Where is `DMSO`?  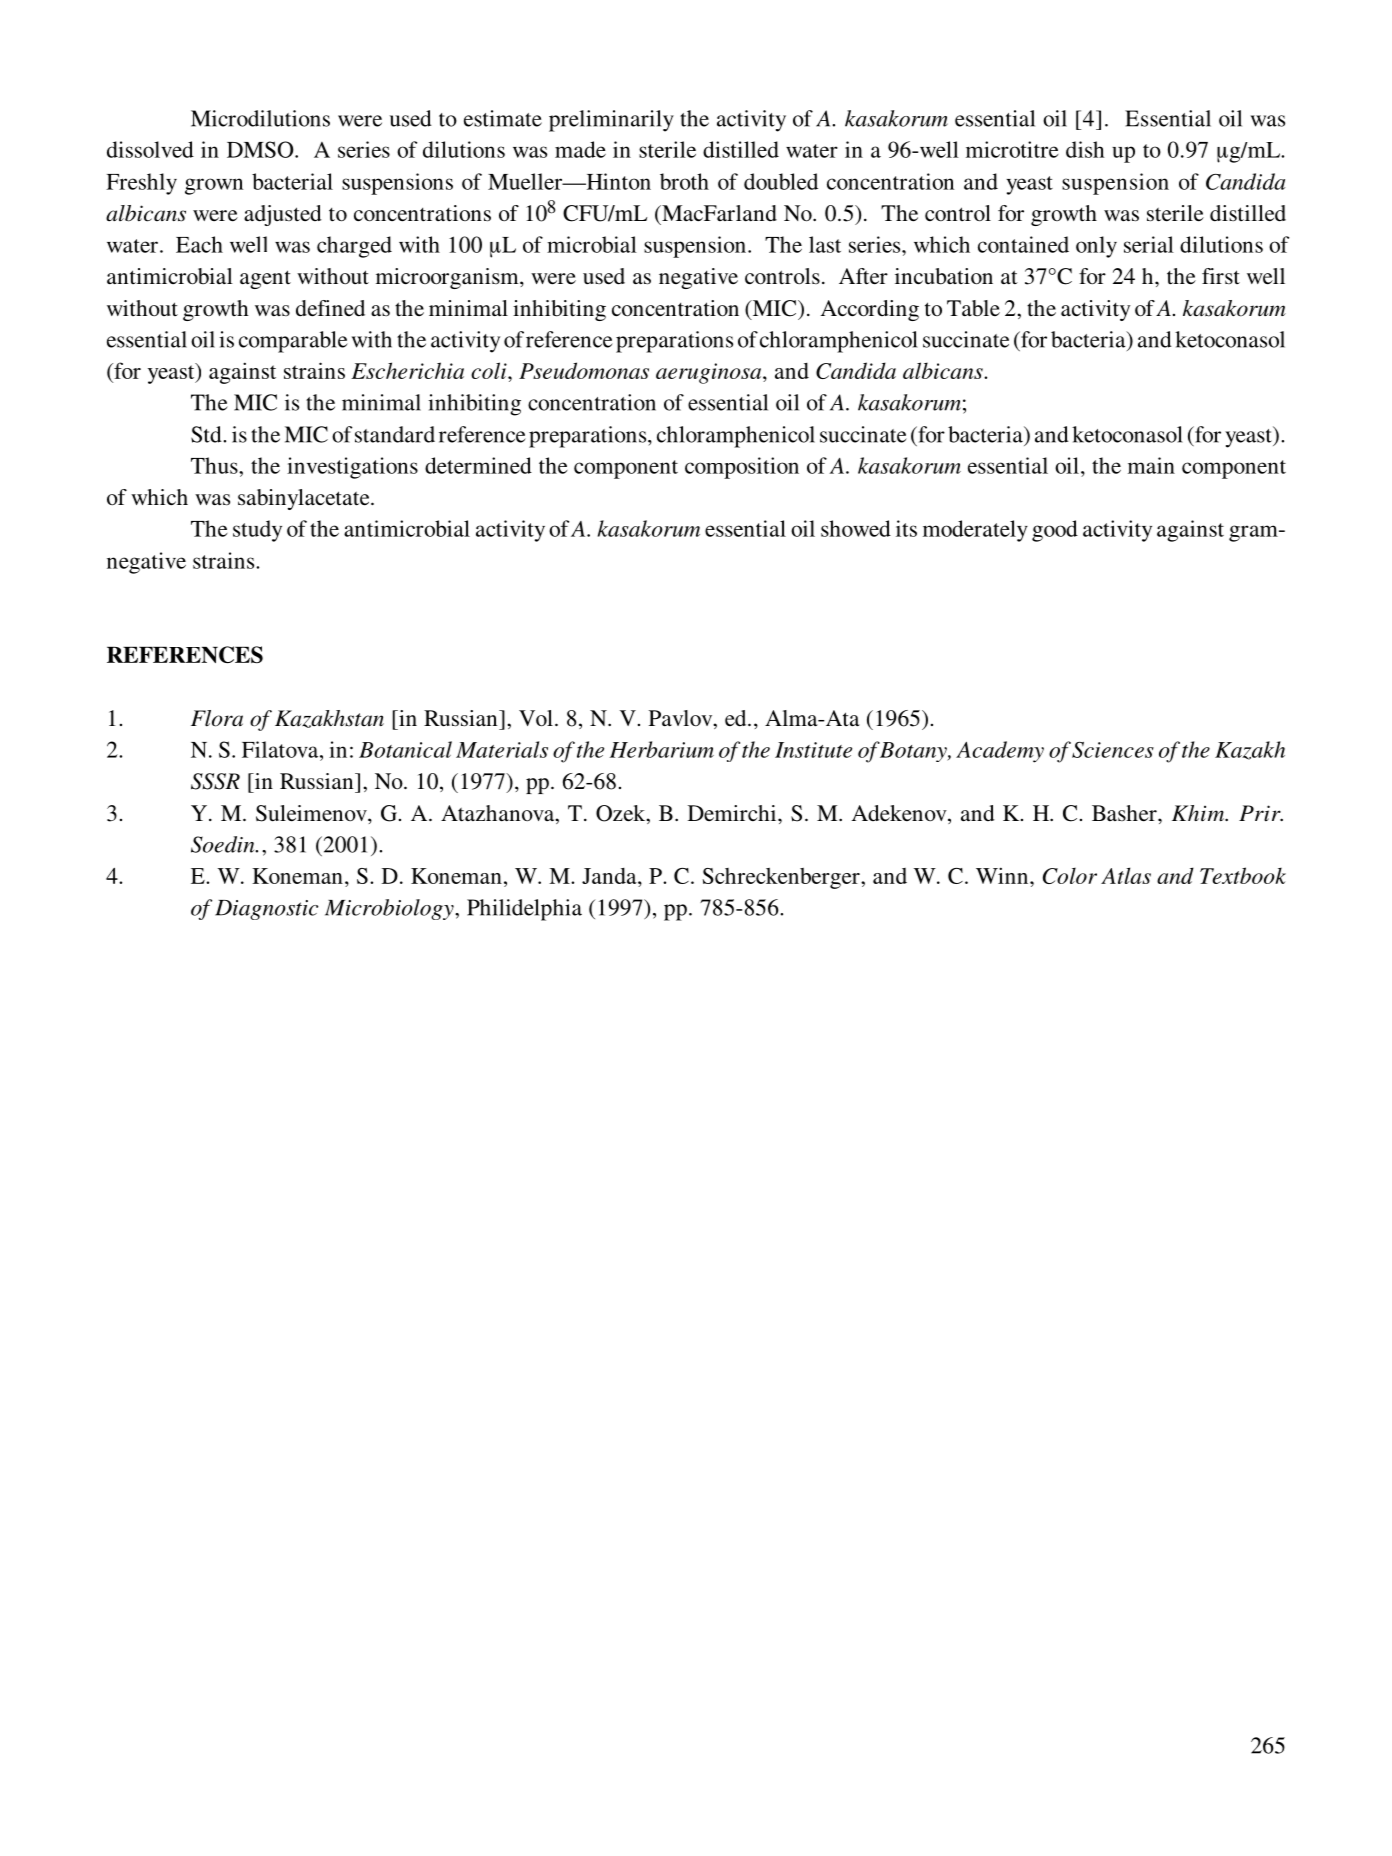
DMSO is located at coordinates (261, 149).
